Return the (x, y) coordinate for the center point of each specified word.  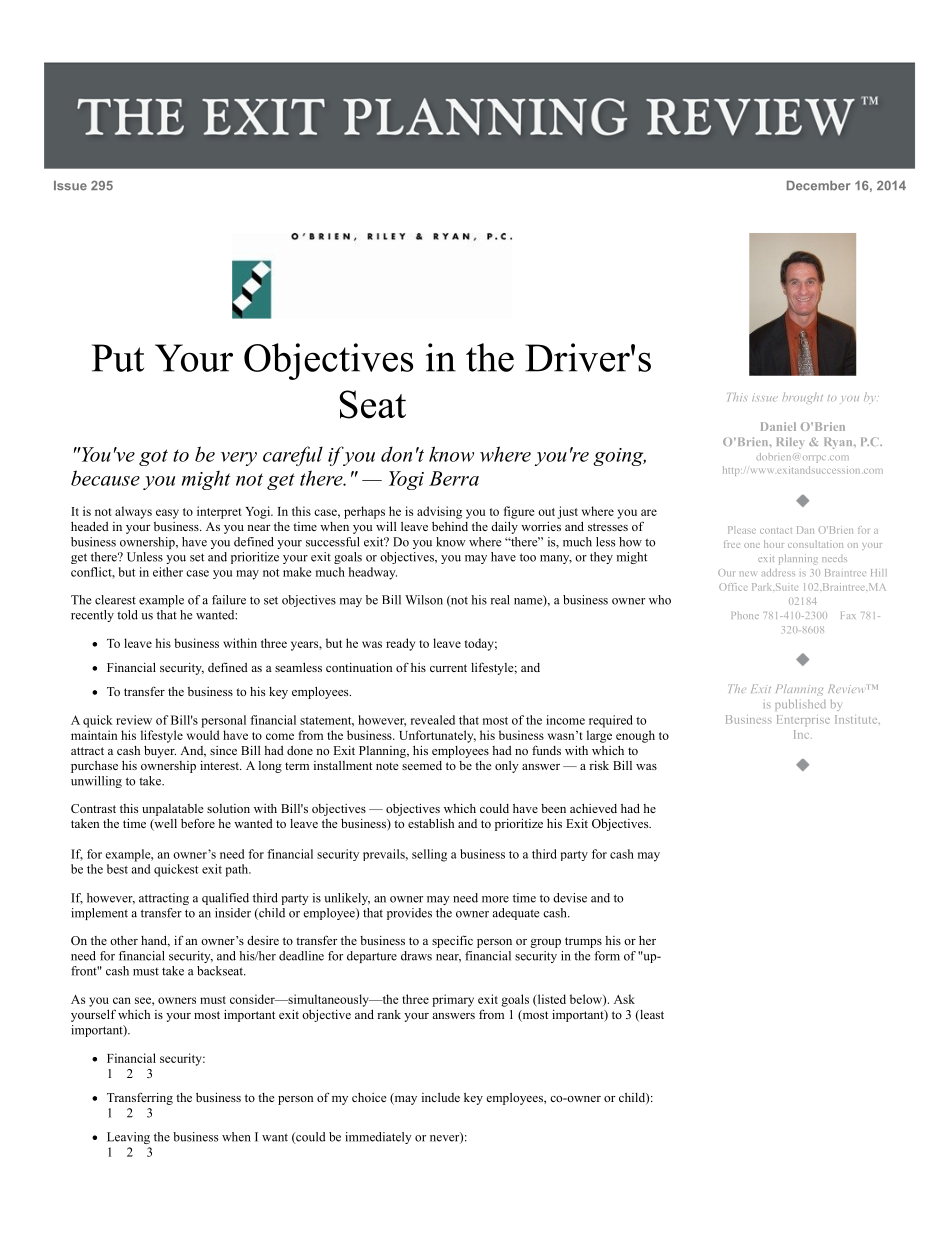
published (800, 705)
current (448, 668)
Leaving (128, 1138)
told (127, 615)
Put (118, 358)
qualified (225, 899)
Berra (454, 478)
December (818, 186)
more (495, 899)
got (153, 457)
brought (802, 398)
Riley (791, 443)
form (607, 956)
